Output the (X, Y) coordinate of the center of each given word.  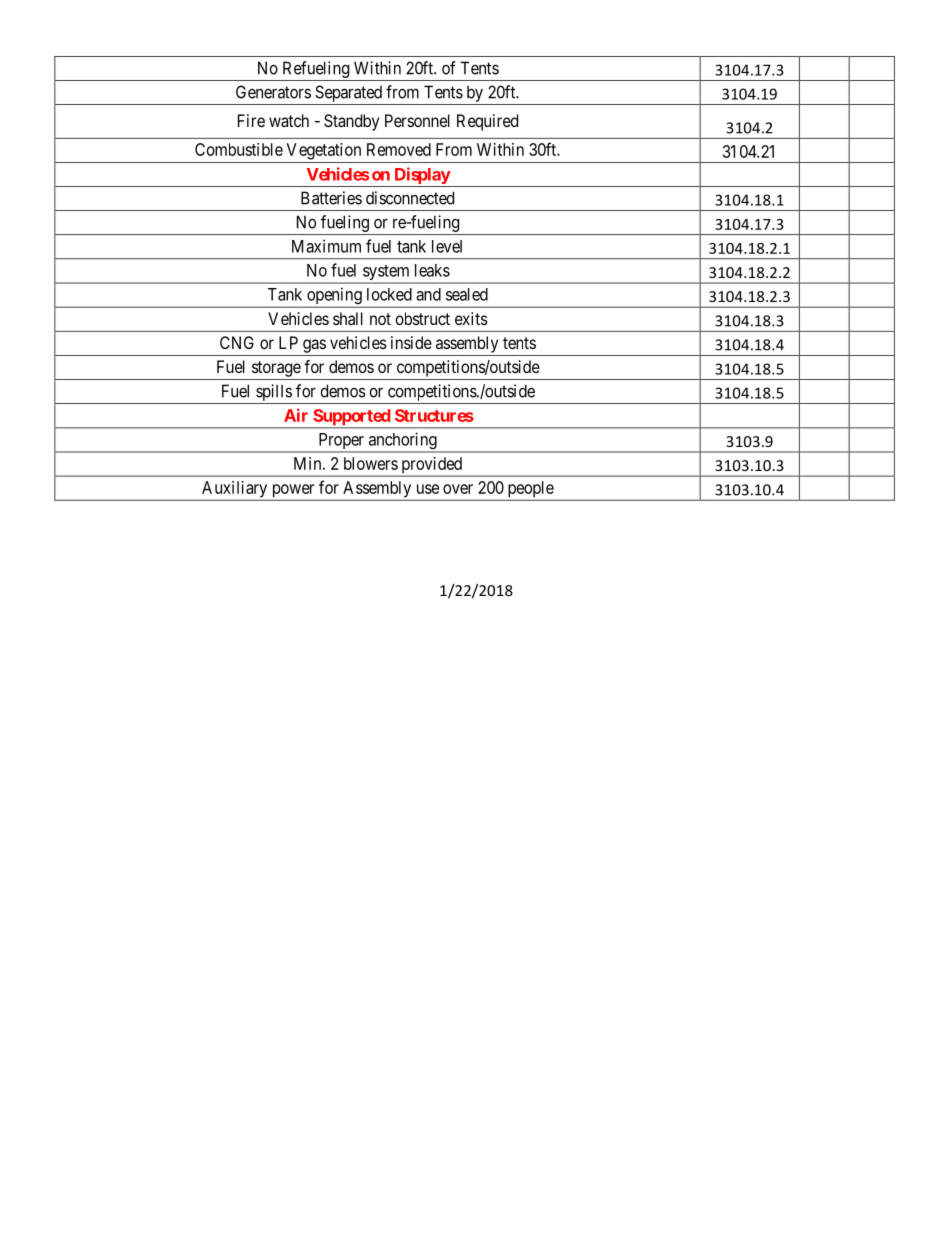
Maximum (326, 246)
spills (274, 392)
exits (471, 318)
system (386, 274)
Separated (348, 93)
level (447, 246)
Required (487, 122)
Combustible (239, 149)
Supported (351, 418)
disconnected (410, 198)
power (293, 491)
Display (423, 175)
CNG (237, 342)
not (380, 319)
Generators (273, 92)
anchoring (403, 442)
